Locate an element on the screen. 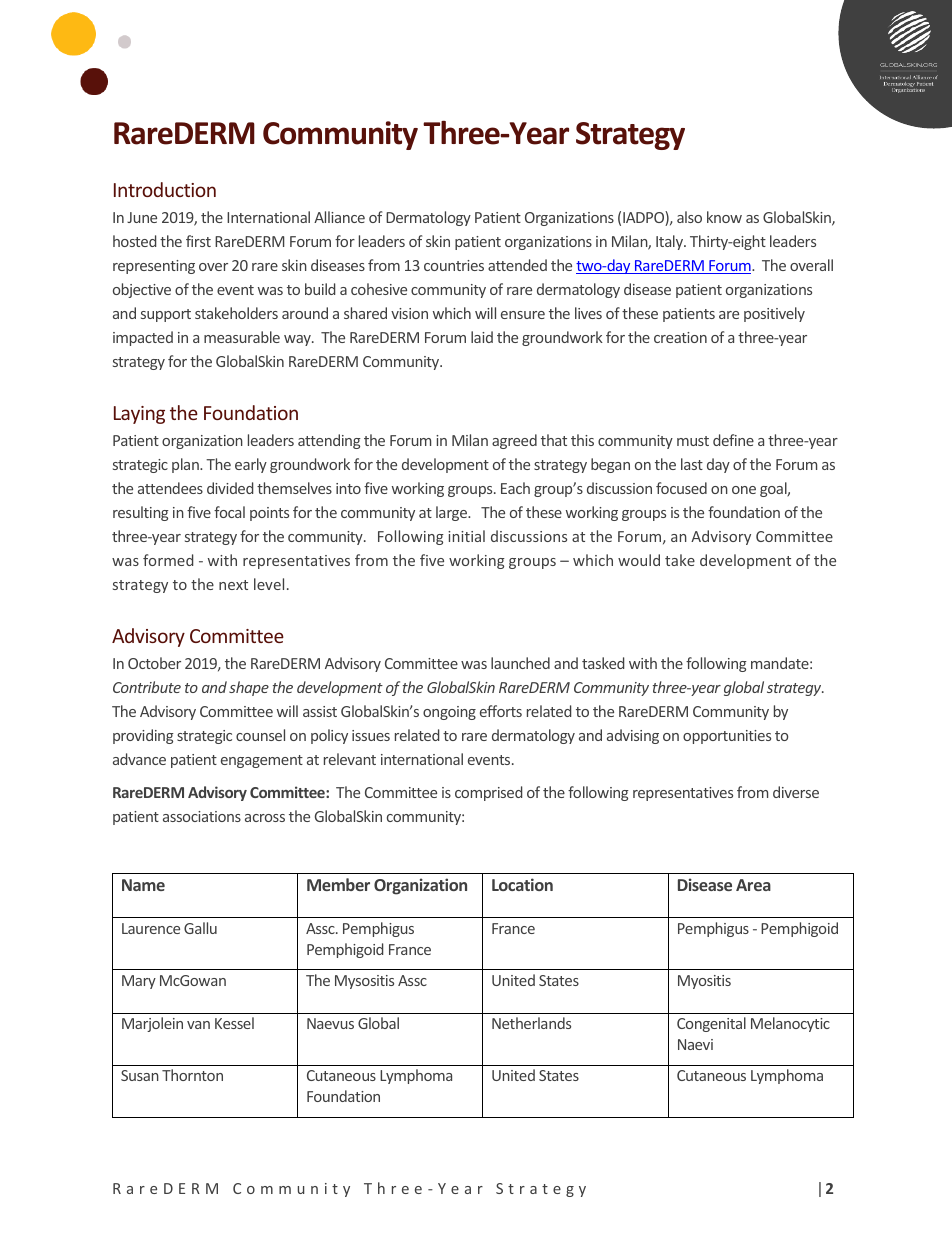 The height and width of the screenshot is (1233, 952). one is located at coordinates (744, 490).
